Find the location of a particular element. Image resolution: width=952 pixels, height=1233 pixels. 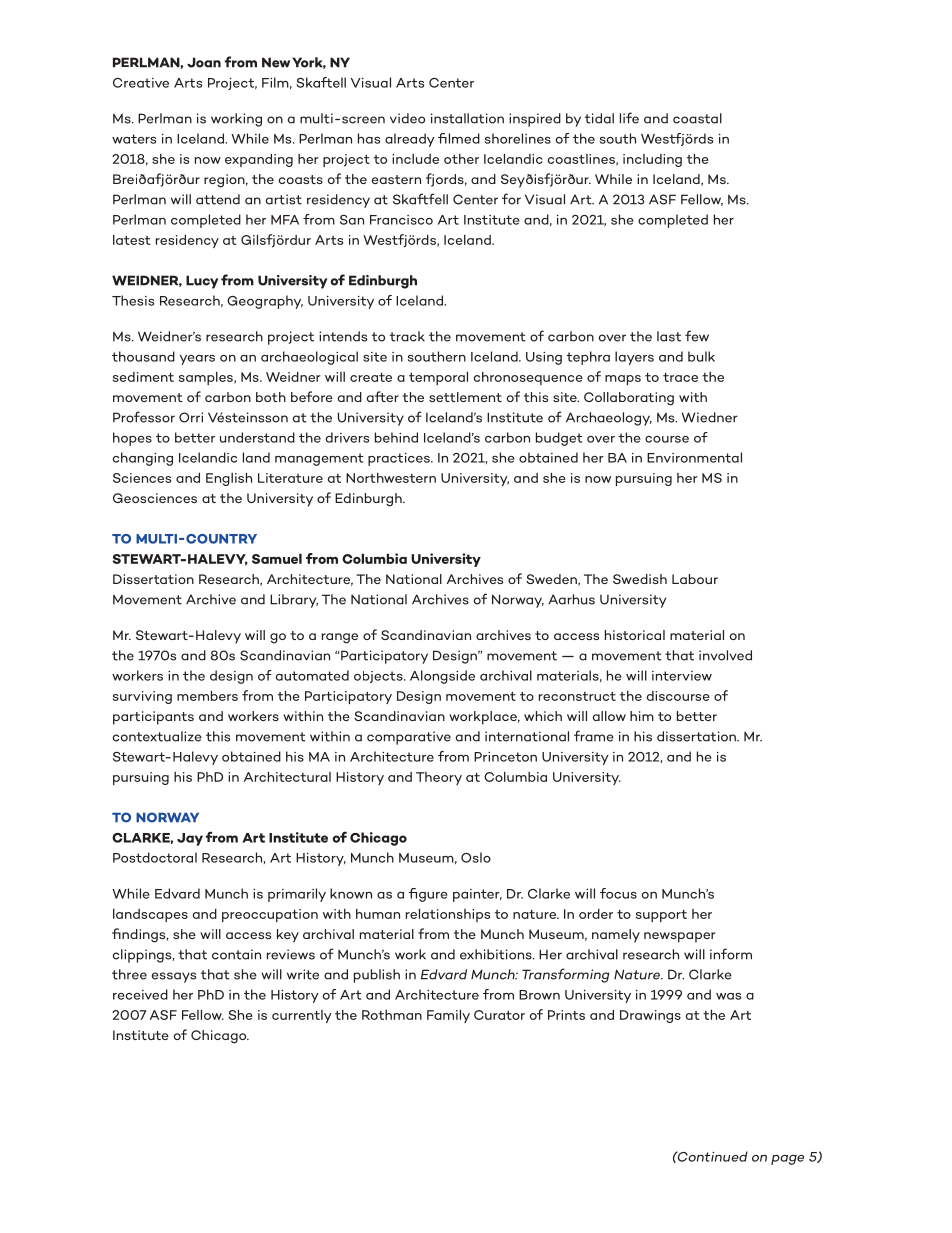

Alongside is located at coordinates (442, 677).
